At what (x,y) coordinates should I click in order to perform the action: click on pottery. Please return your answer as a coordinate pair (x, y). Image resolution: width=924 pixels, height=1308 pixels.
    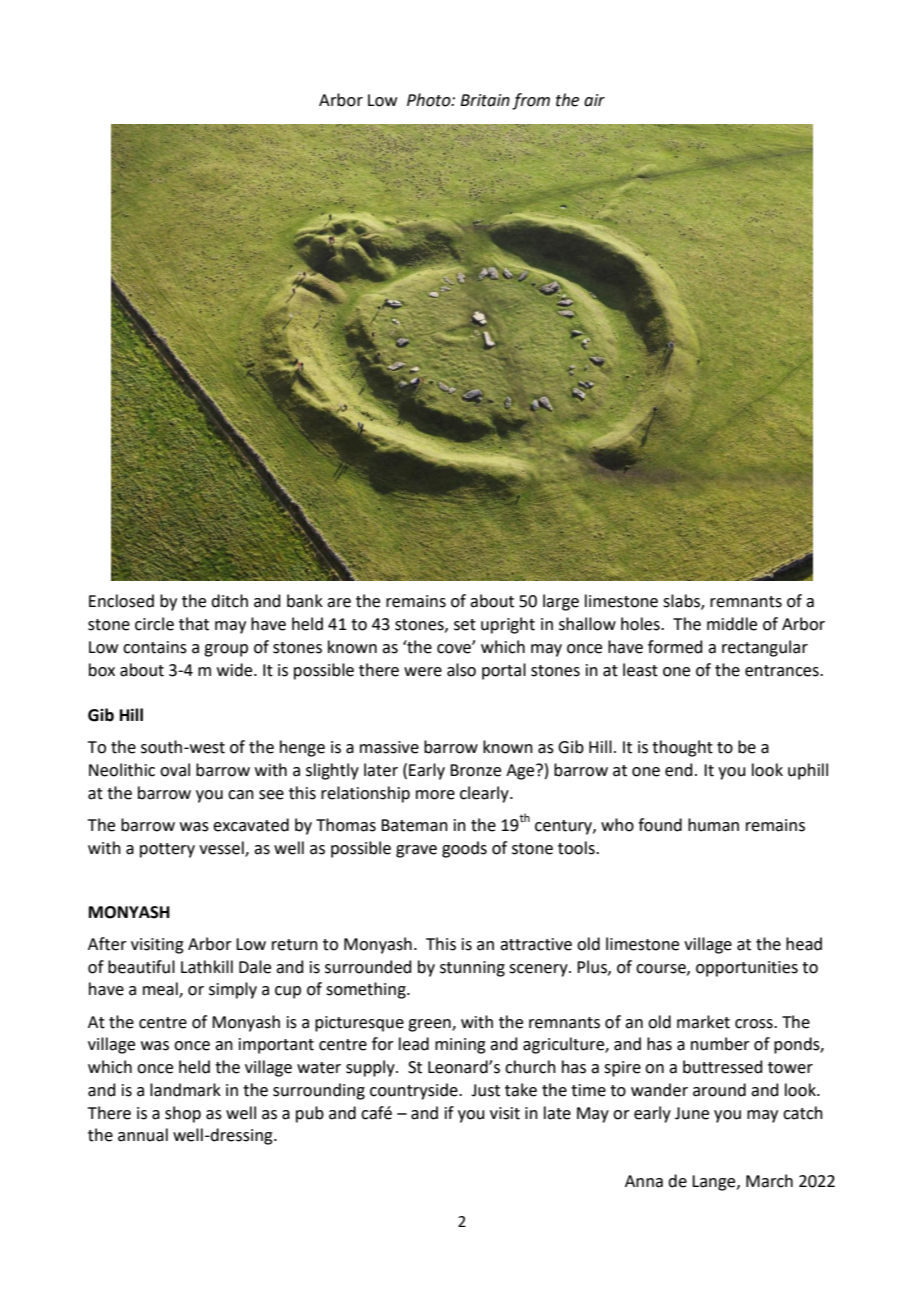
    Looking at the image, I should click on (167, 850).
